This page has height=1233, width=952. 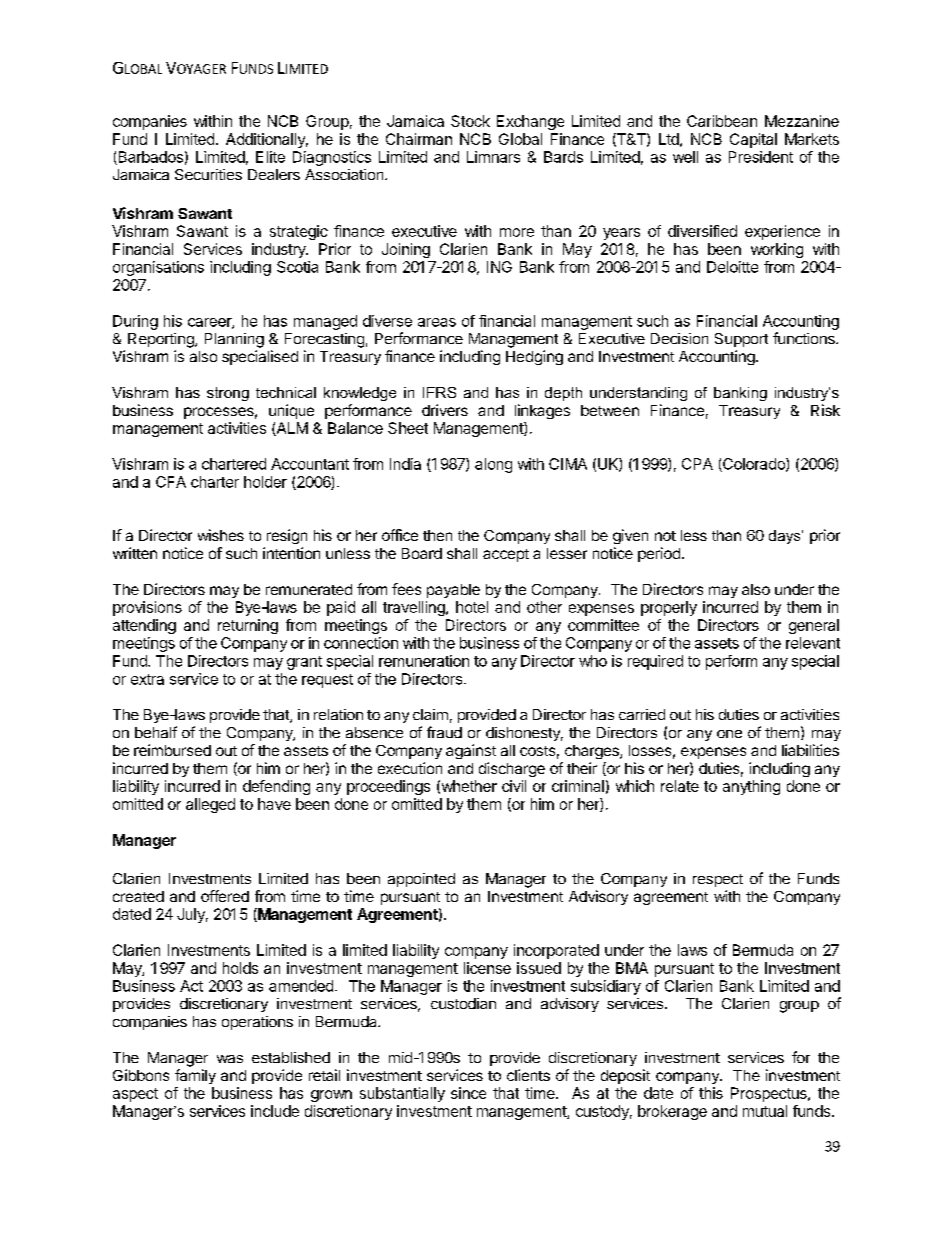 I want to click on this, so click(x=711, y=1093).
